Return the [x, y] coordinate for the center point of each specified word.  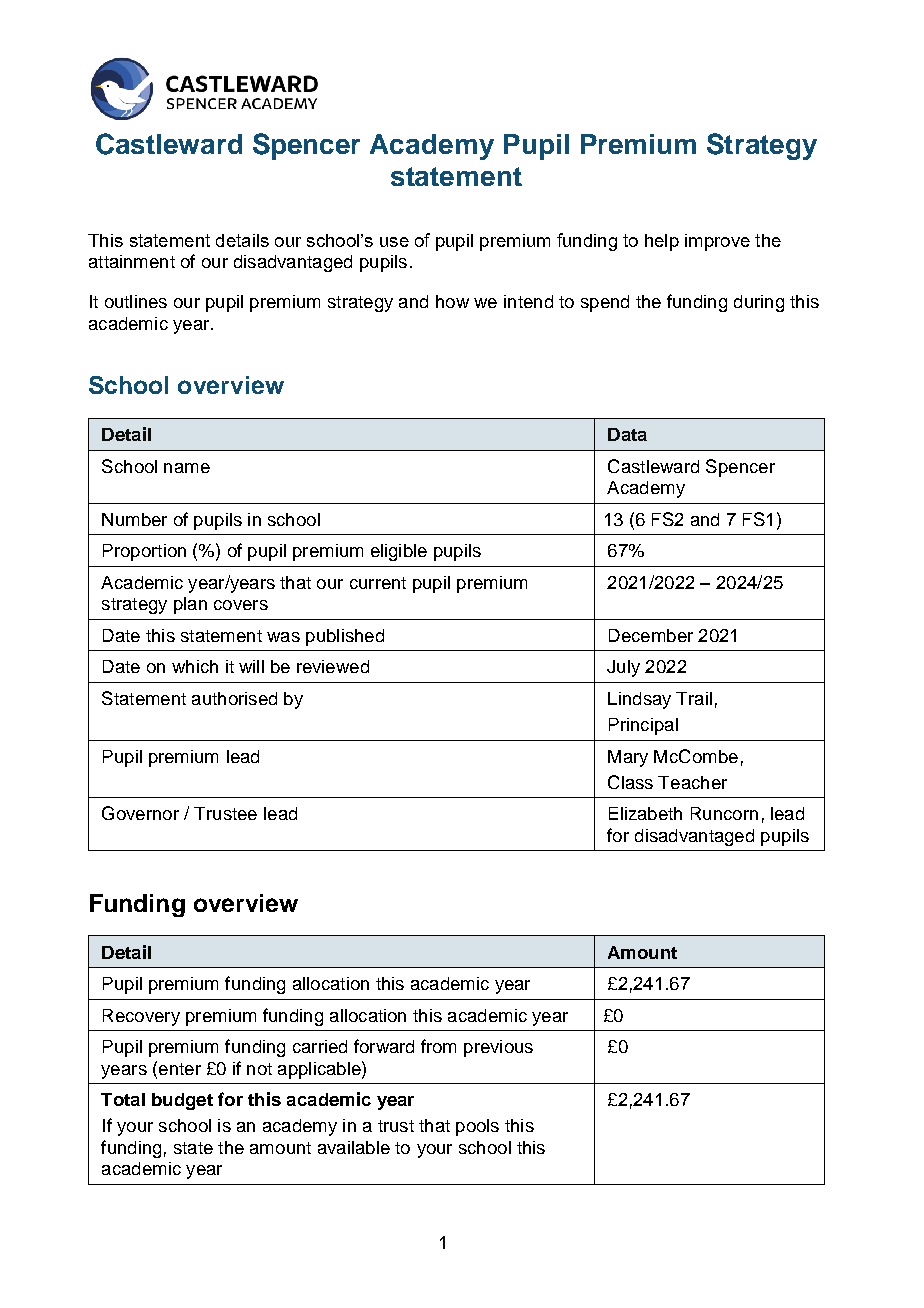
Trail [694, 698]
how [452, 301]
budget [182, 1101]
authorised [234, 698]
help [662, 242]
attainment [132, 261]
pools [477, 1127]
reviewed [333, 666]
